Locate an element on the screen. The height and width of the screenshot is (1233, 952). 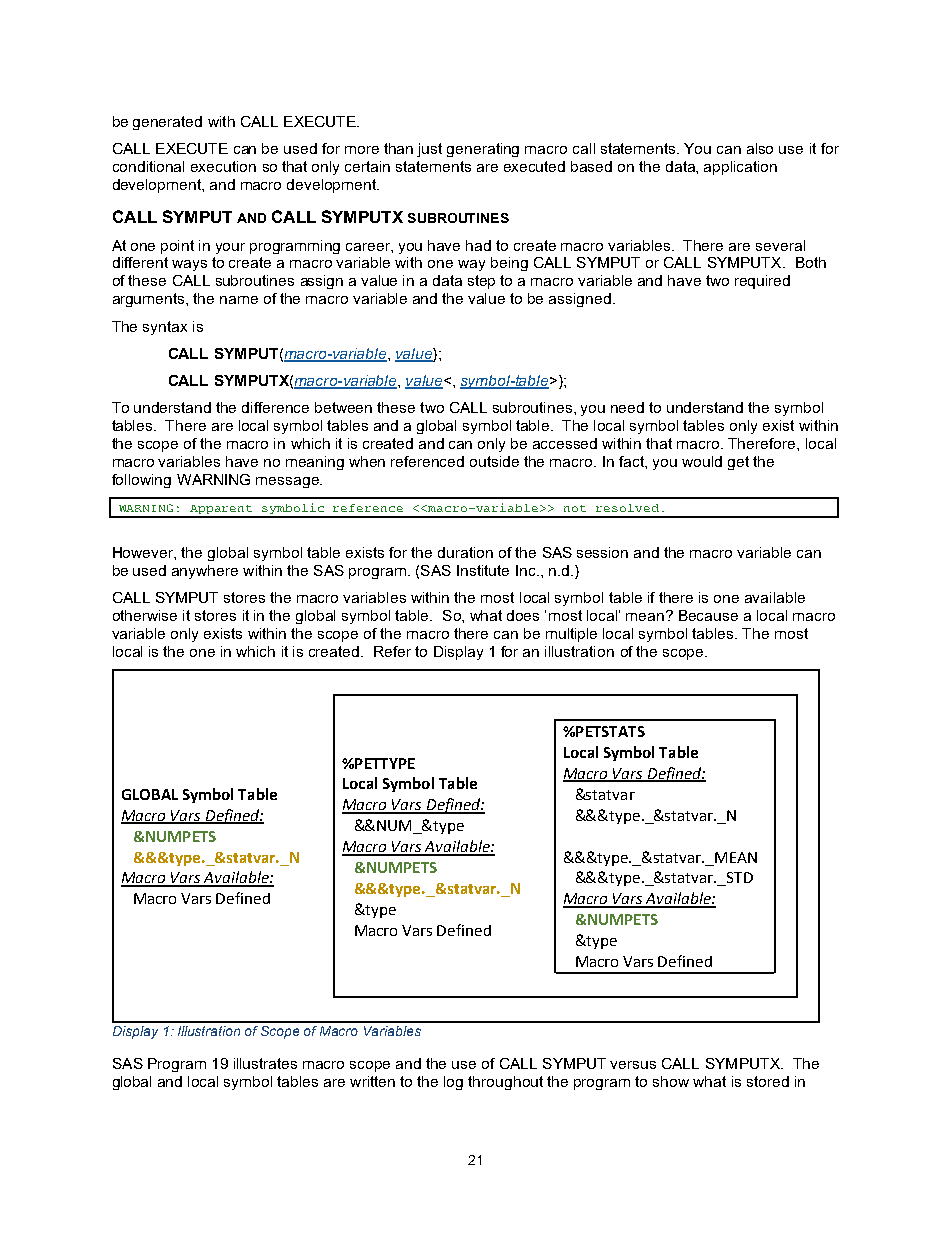
Because is located at coordinates (708, 615).
